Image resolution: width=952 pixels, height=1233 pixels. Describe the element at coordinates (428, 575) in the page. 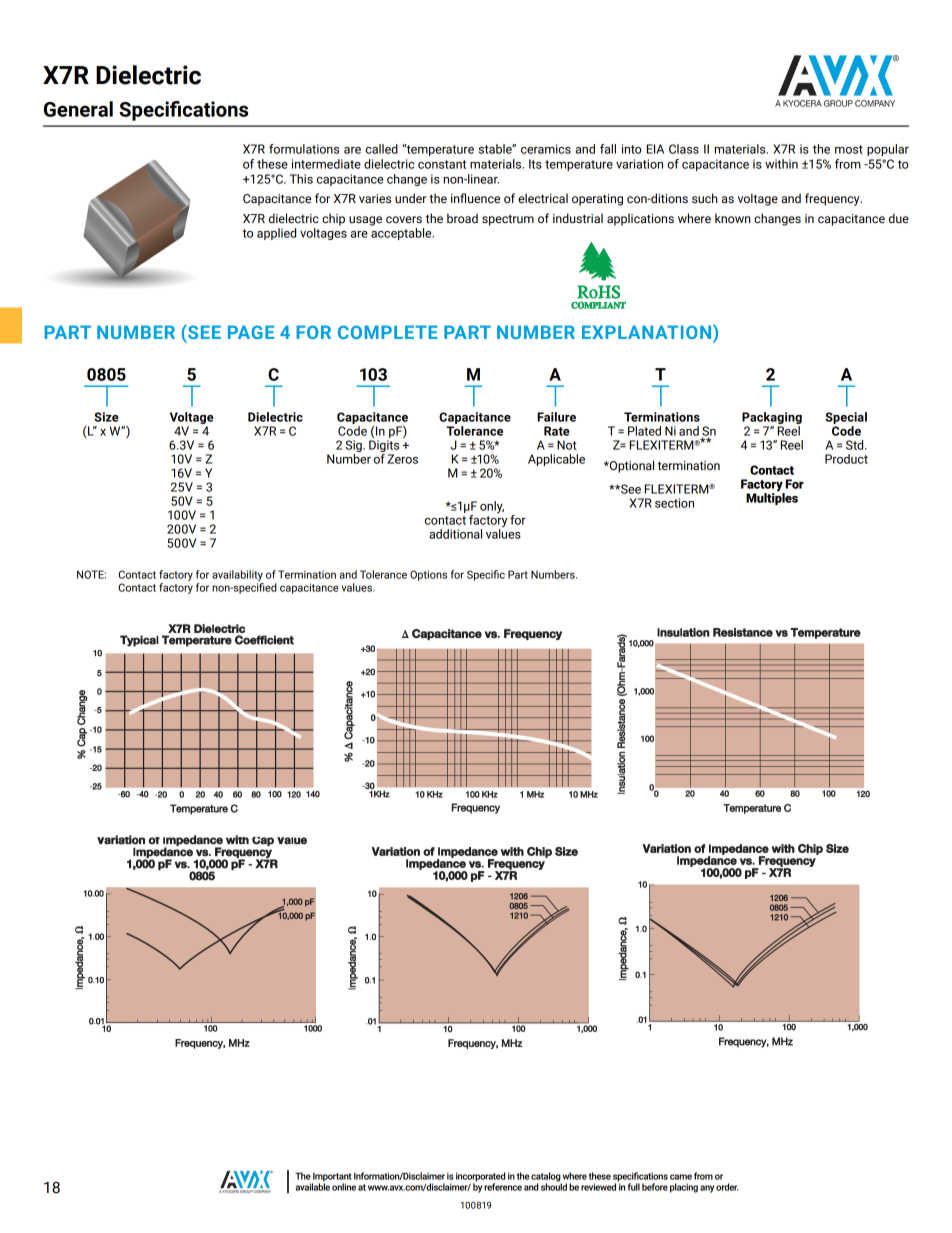

I see `Options` at that location.
